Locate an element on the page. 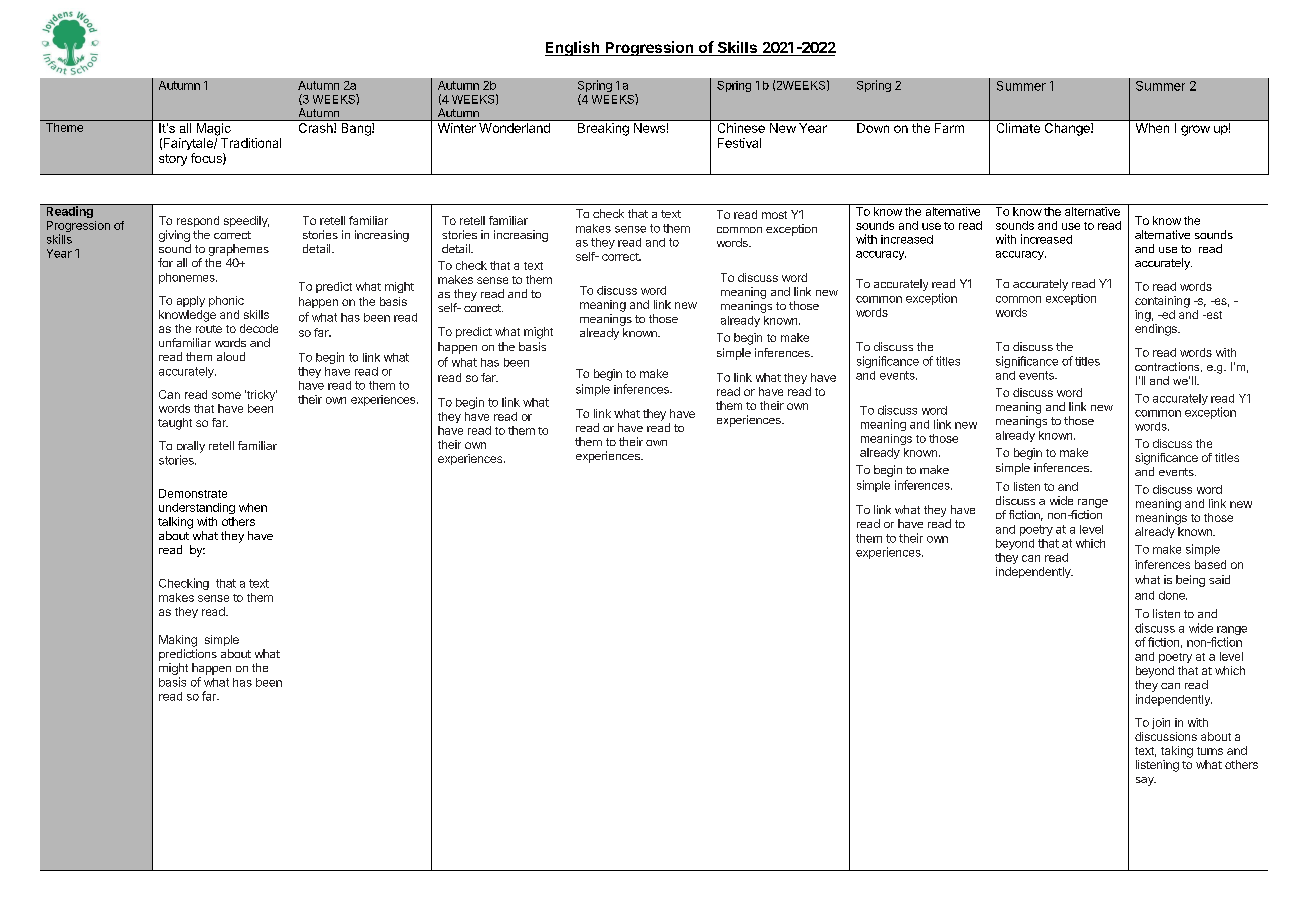 This image has height=924, width=1308. containing is located at coordinates (1162, 302).
